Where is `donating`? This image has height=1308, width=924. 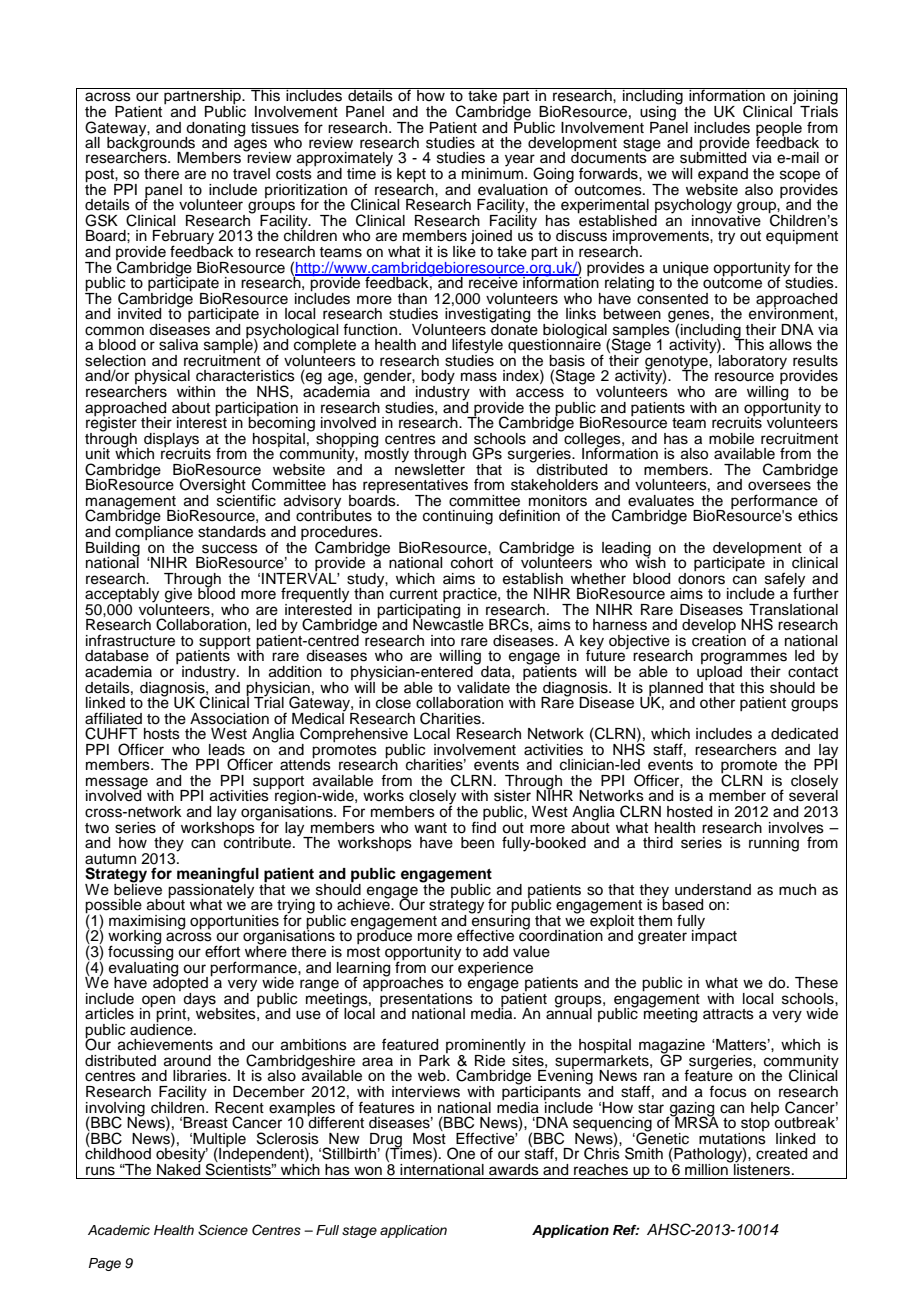 donating is located at coordinates (215, 130).
